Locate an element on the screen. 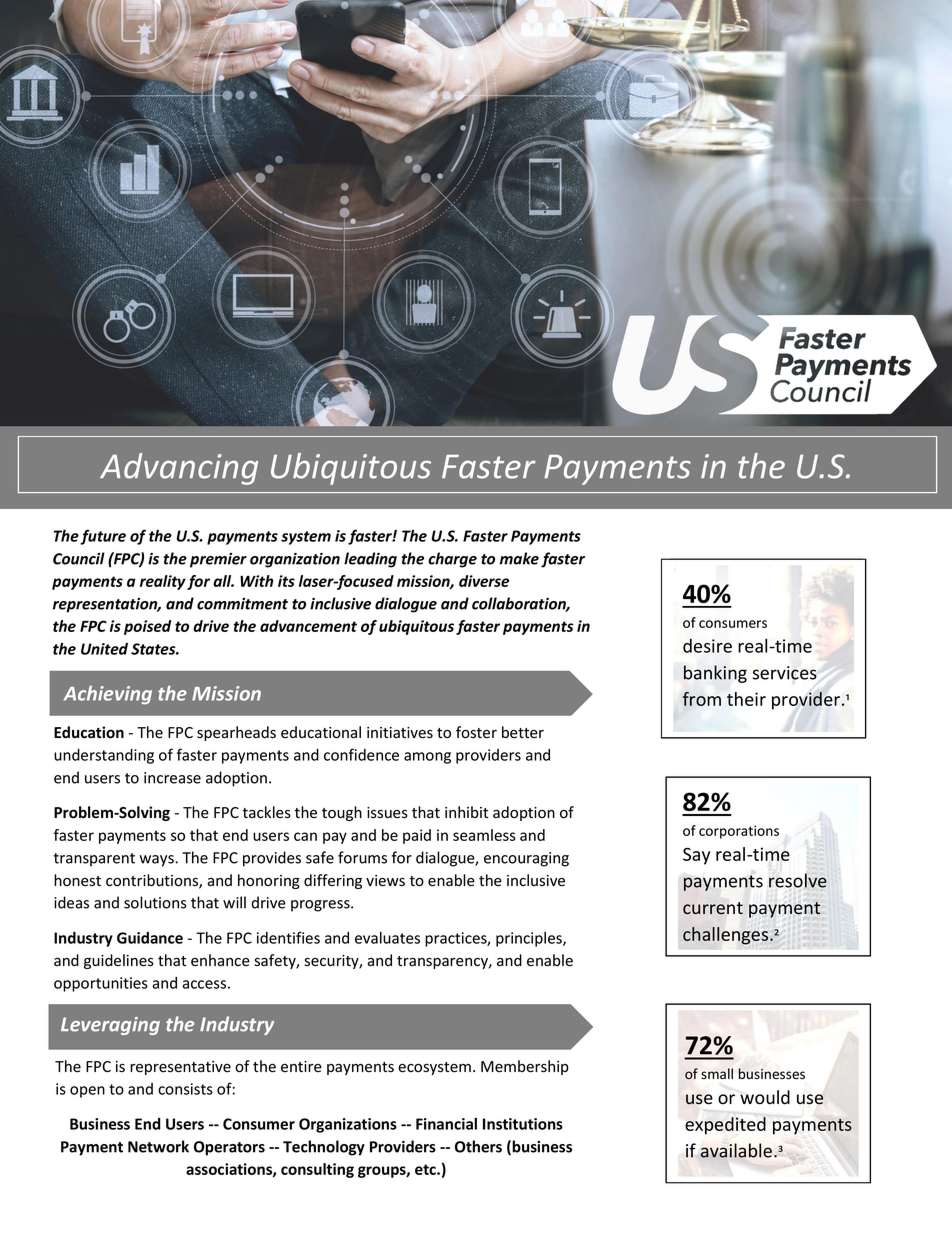  paid is located at coordinates (417, 836).
